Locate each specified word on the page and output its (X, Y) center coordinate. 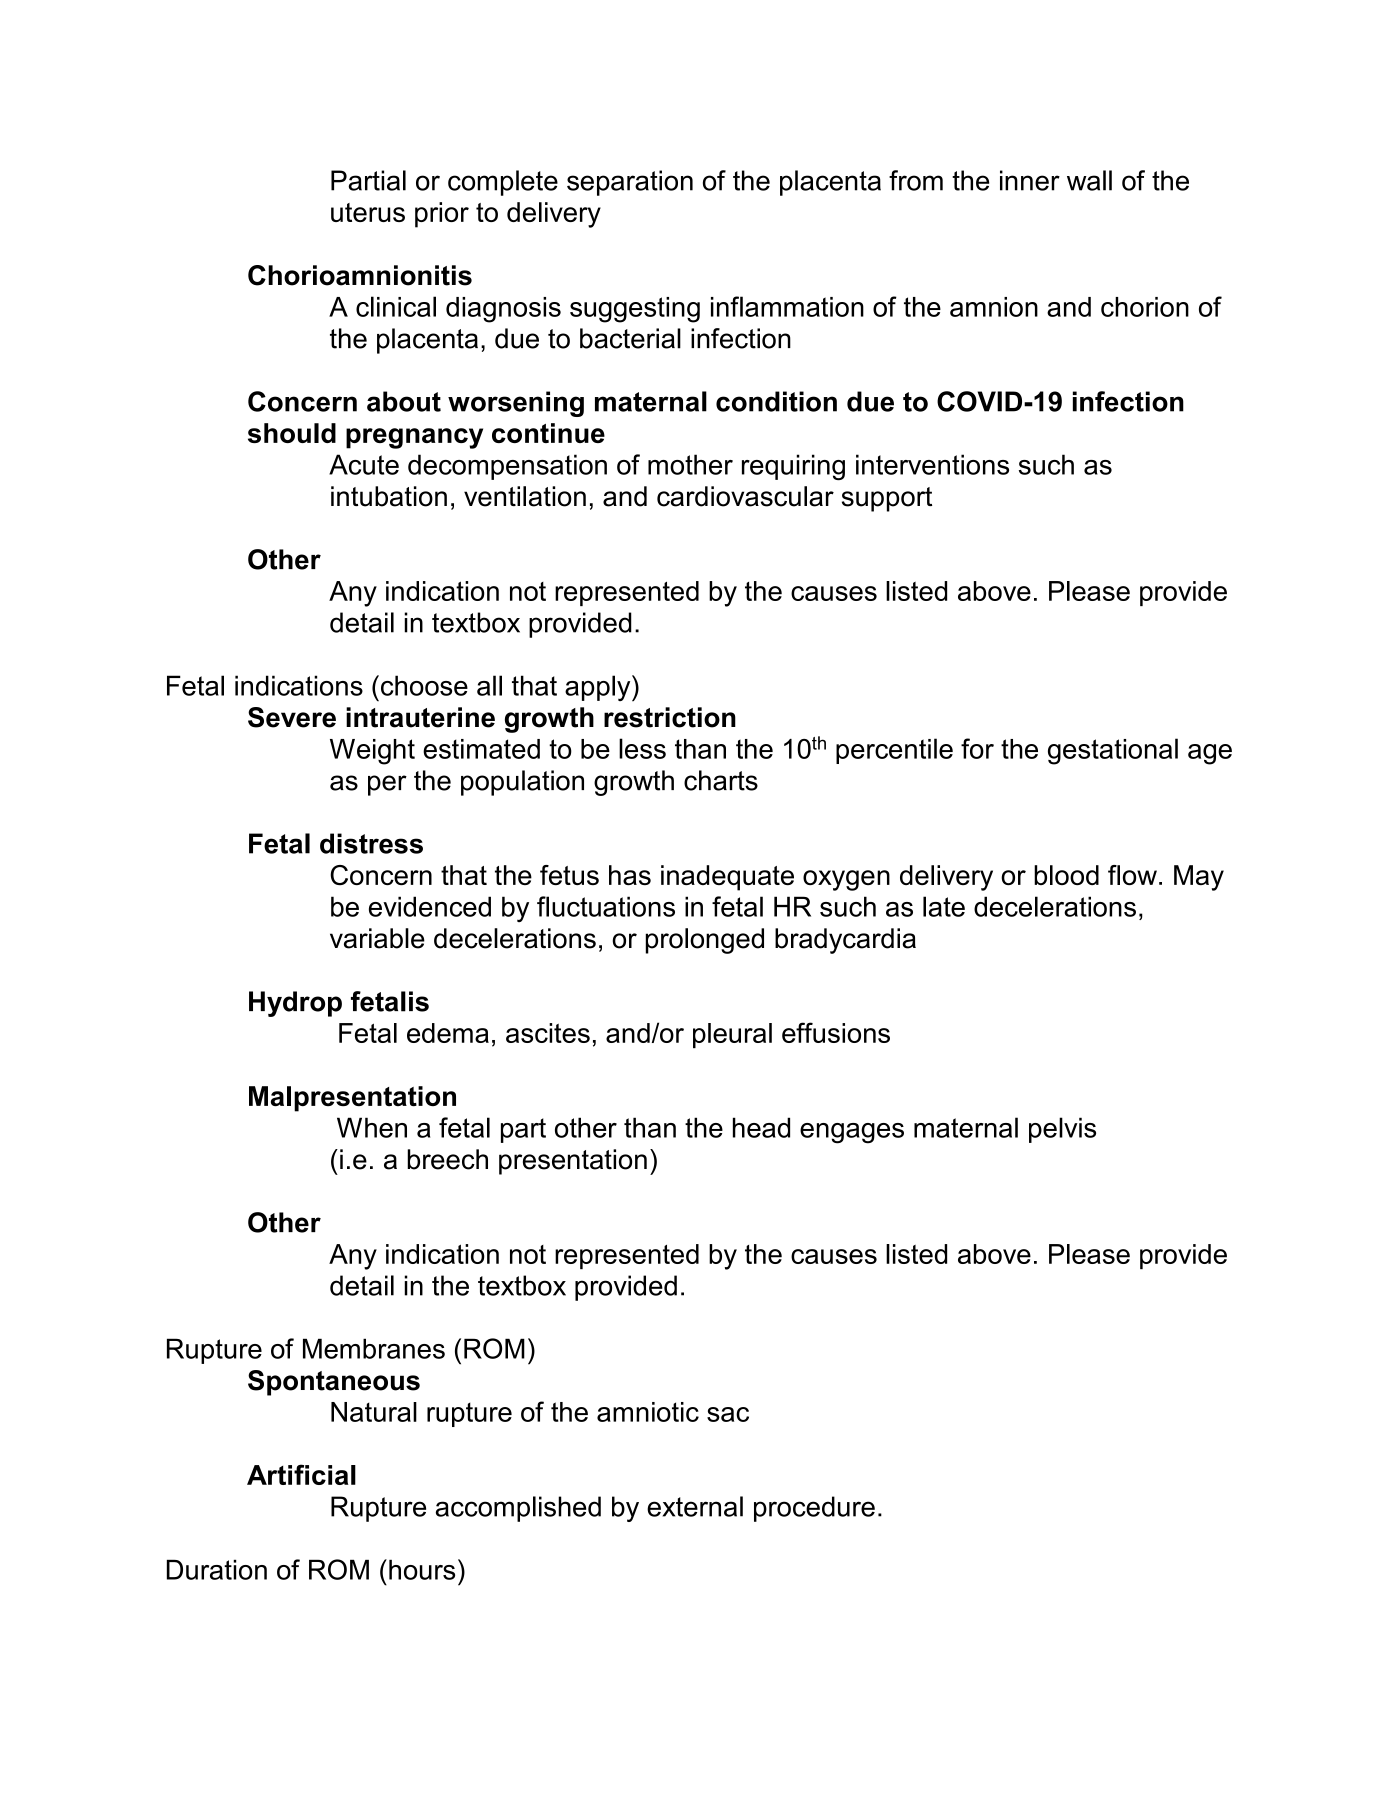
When (372, 1127)
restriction (670, 717)
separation (630, 183)
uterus (368, 212)
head (761, 1127)
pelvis (1062, 1130)
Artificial (301, 1474)
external (695, 1506)
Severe (292, 717)
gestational (1113, 751)
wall (1089, 180)
